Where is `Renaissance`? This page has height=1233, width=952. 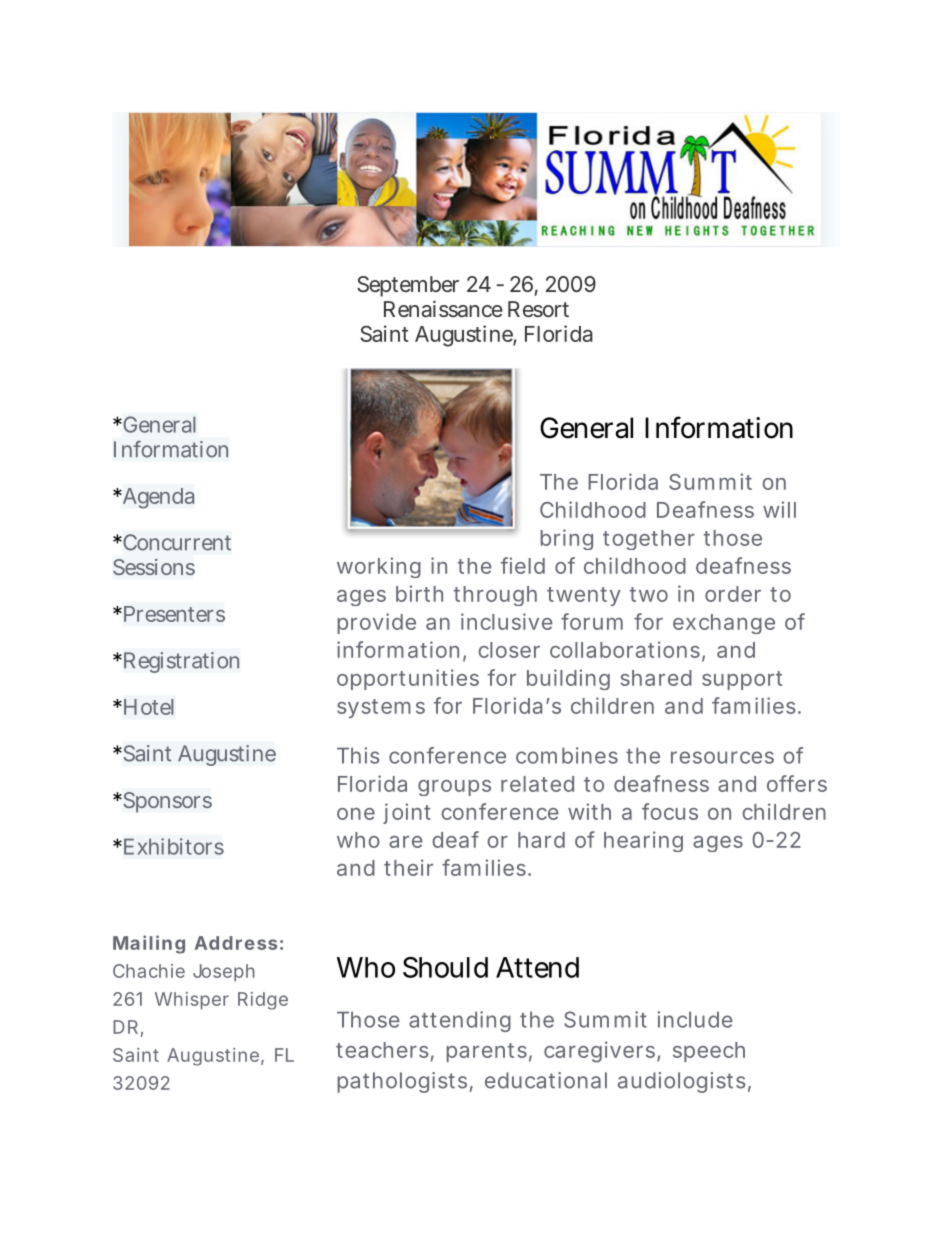 Renaissance is located at coordinates (443, 308).
